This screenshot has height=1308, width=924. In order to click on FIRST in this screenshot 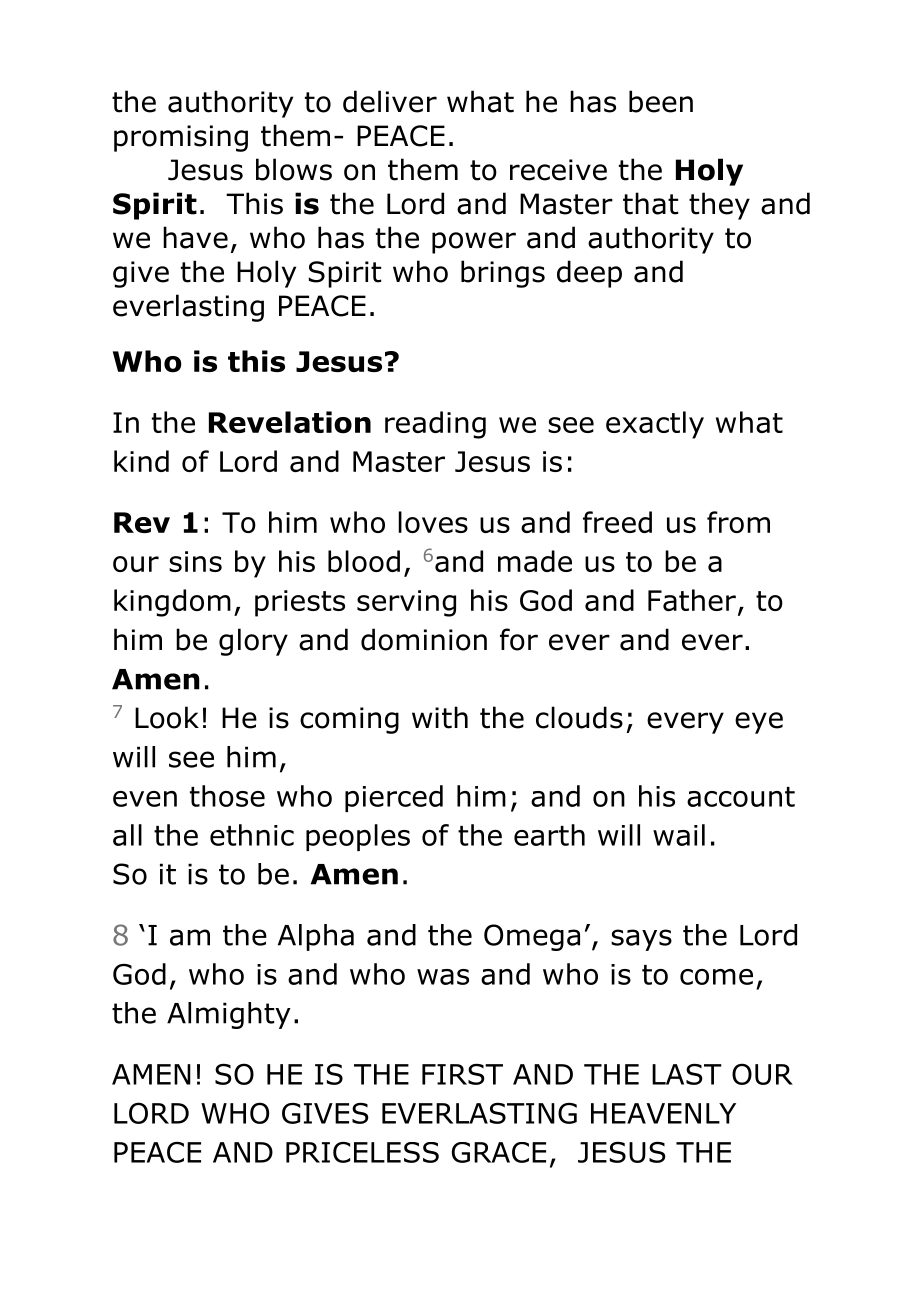, I will do `click(462, 1074)`.
